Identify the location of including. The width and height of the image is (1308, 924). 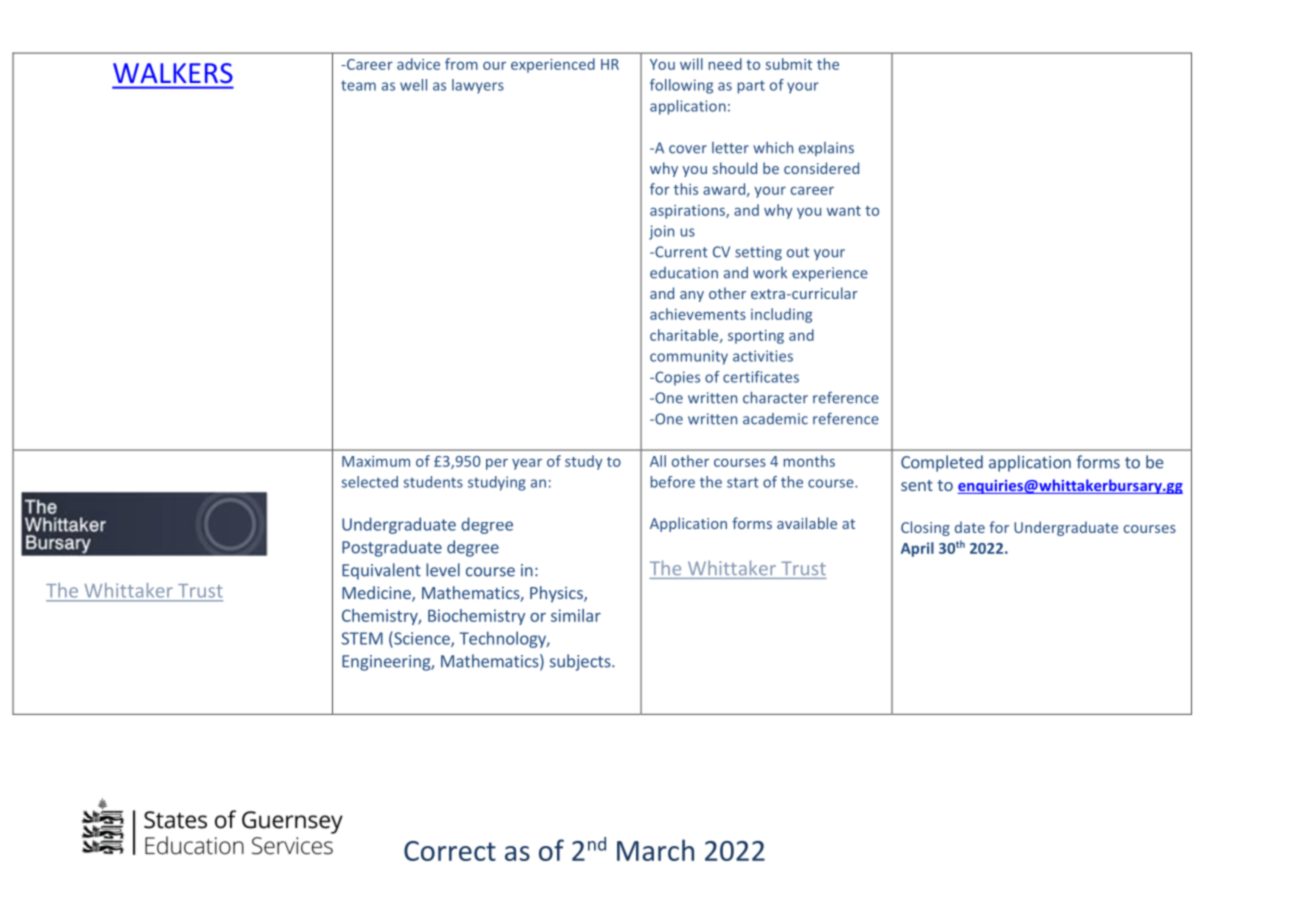
(781, 315).
